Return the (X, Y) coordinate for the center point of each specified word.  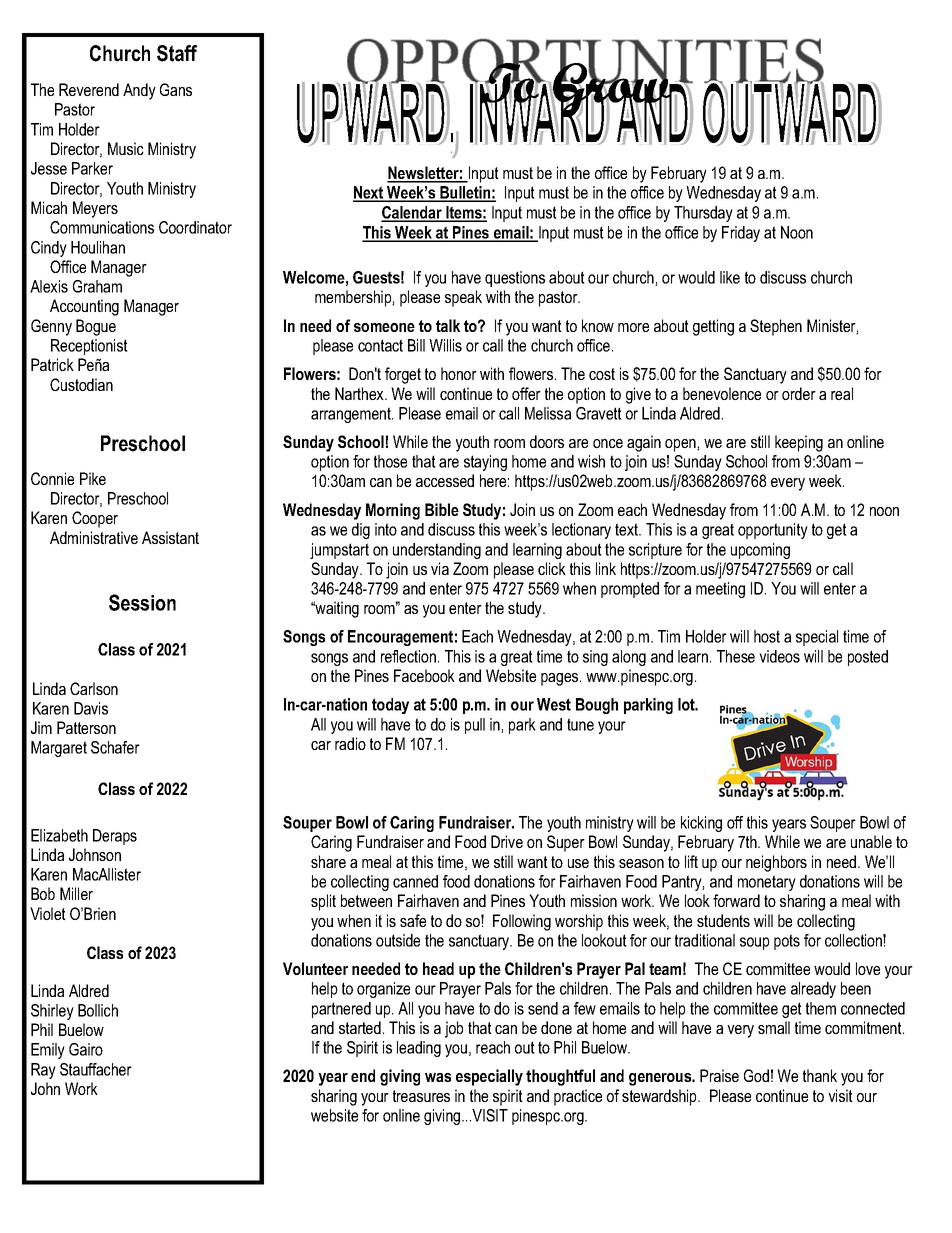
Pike (93, 478)
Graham (97, 286)
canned (415, 881)
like (730, 277)
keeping (799, 443)
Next (369, 193)
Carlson (94, 688)
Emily (48, 1051)
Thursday (703, 214)
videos (779, 656)
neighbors (776, 863)
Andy (139, 91)
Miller (76, 893)
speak (463, 298)
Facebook (424, 675)
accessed (445, 480)
